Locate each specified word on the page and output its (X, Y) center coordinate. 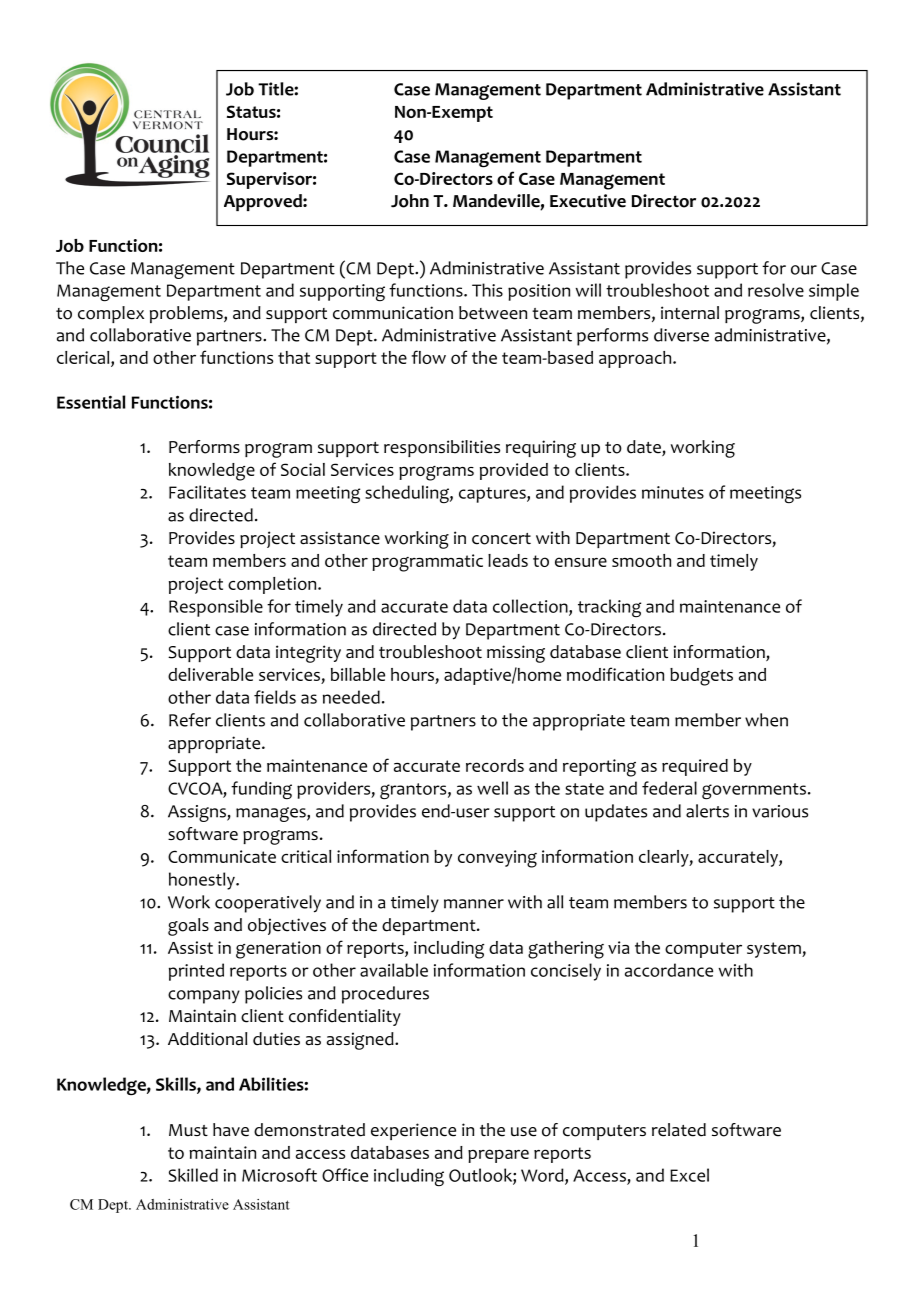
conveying (497, 859)
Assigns (198, 813)
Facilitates (207, 492)
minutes (673, 492)
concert (501, 539)
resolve (776, 290)
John (410, 201)
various (780, 811)
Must (188, 1130)
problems (187, 314)
